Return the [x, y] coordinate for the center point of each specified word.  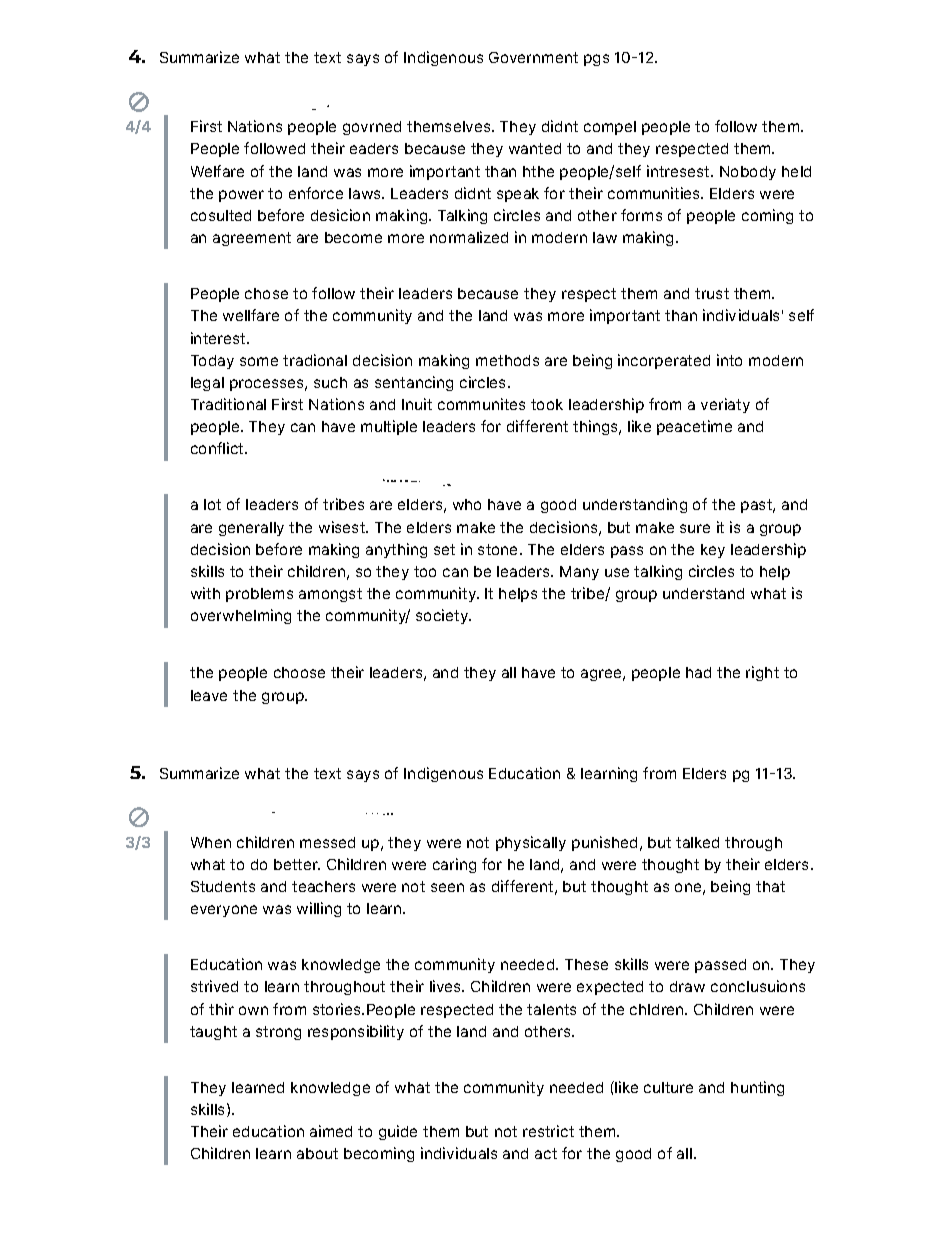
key [713, 551]
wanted [535, 148]
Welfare [217, 171]
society [443, 616]
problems [259, 595]
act [546, 1153]
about [317, 1153]
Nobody [748, 173]
